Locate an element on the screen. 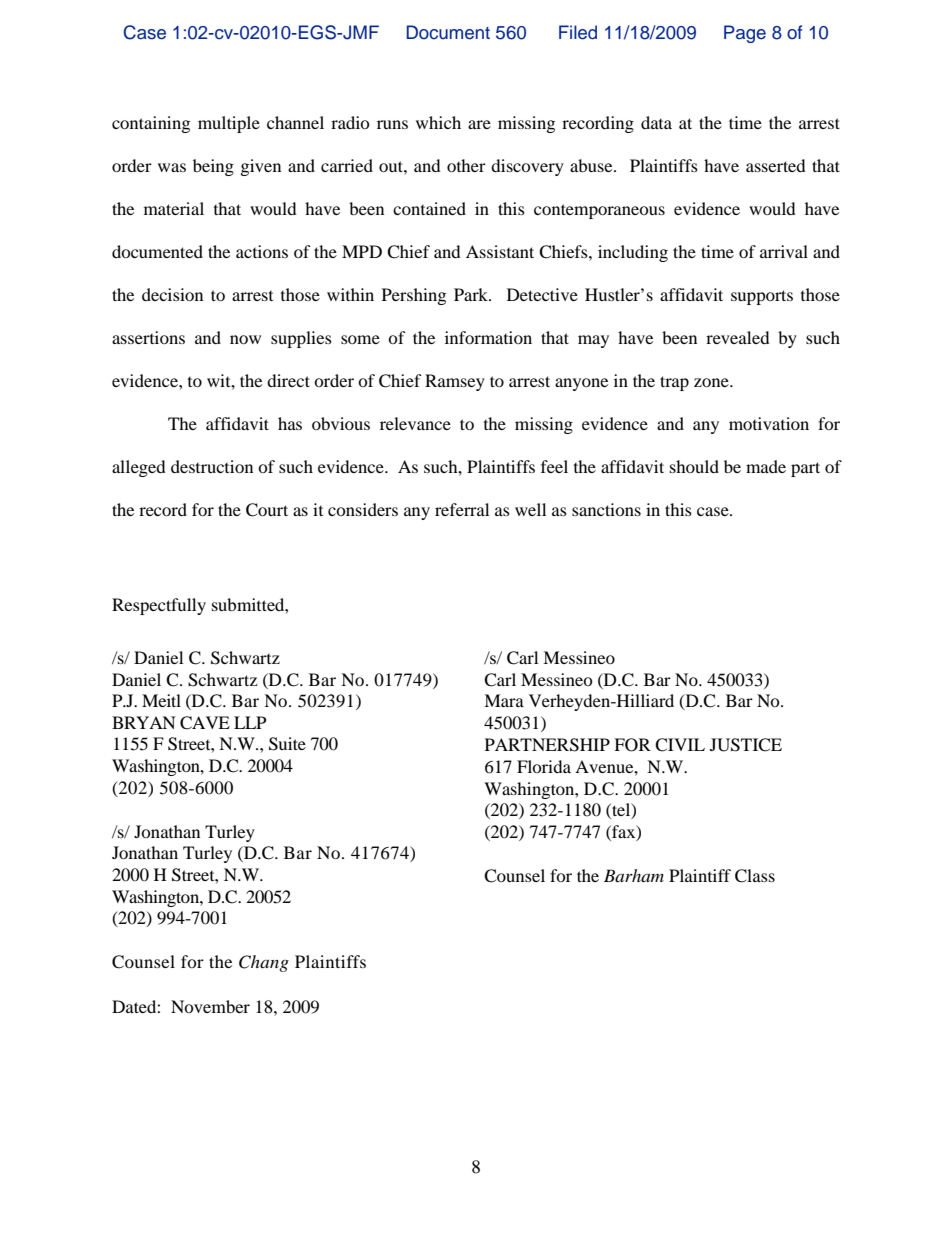 This screenshot has height=1233, width=952. multiple is located at coordinates (229, 124).
